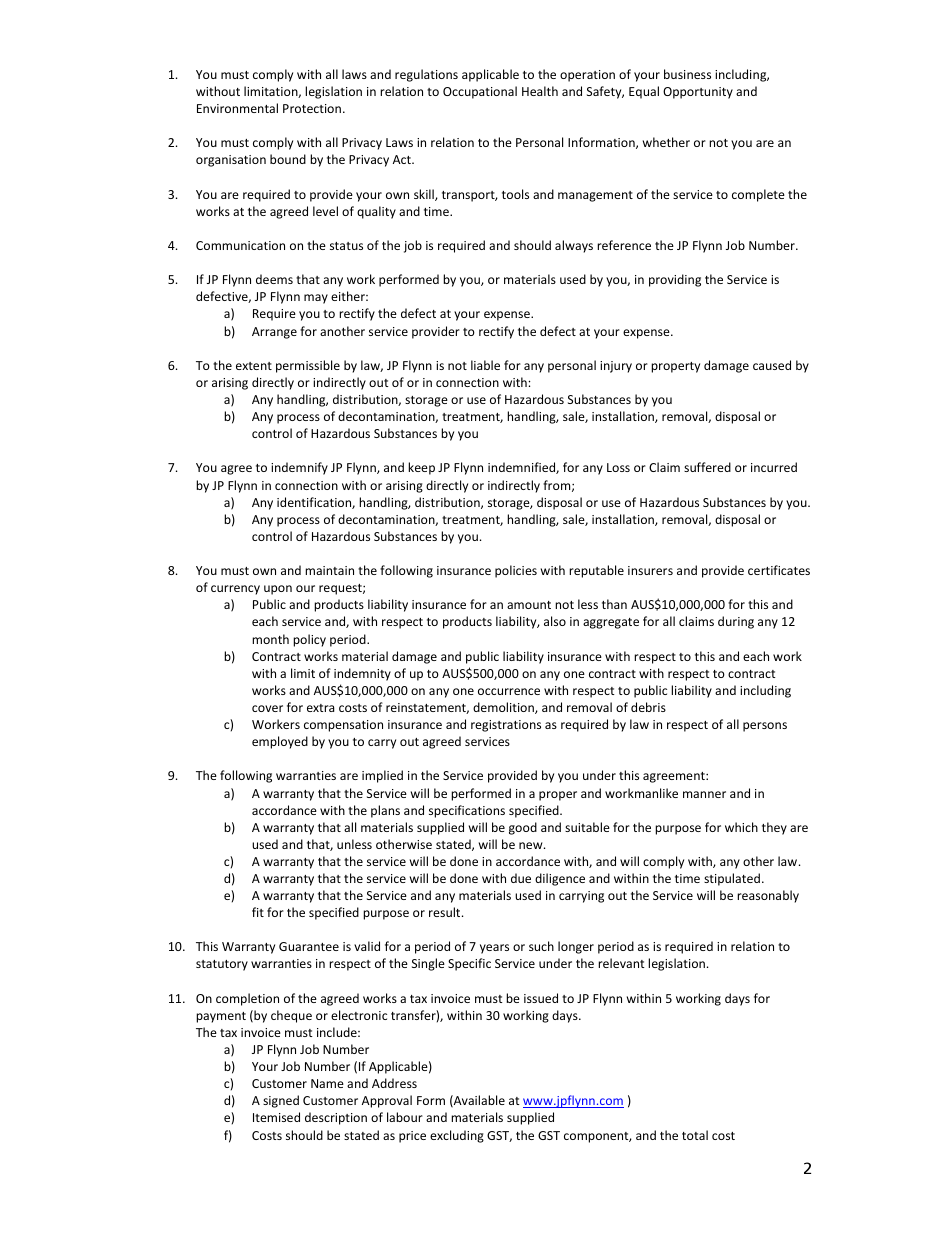 This screenshot has width=952, height=1233. I want to click on employed, so click(280, 742).
